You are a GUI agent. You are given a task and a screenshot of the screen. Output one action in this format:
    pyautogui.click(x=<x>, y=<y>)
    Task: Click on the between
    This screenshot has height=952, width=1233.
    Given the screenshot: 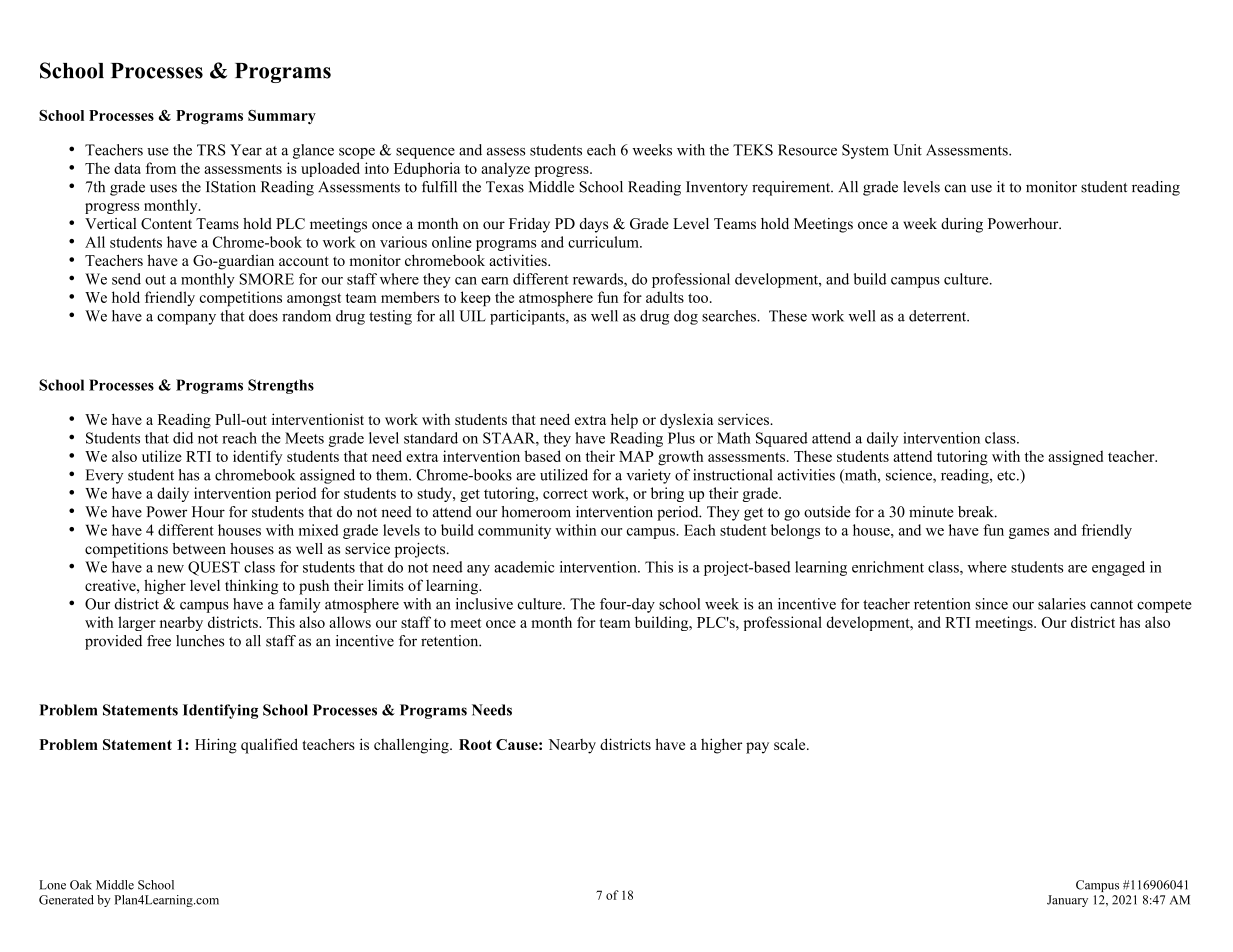 What is the action you would take?
    pyautogui.click(x=199, y=549)
